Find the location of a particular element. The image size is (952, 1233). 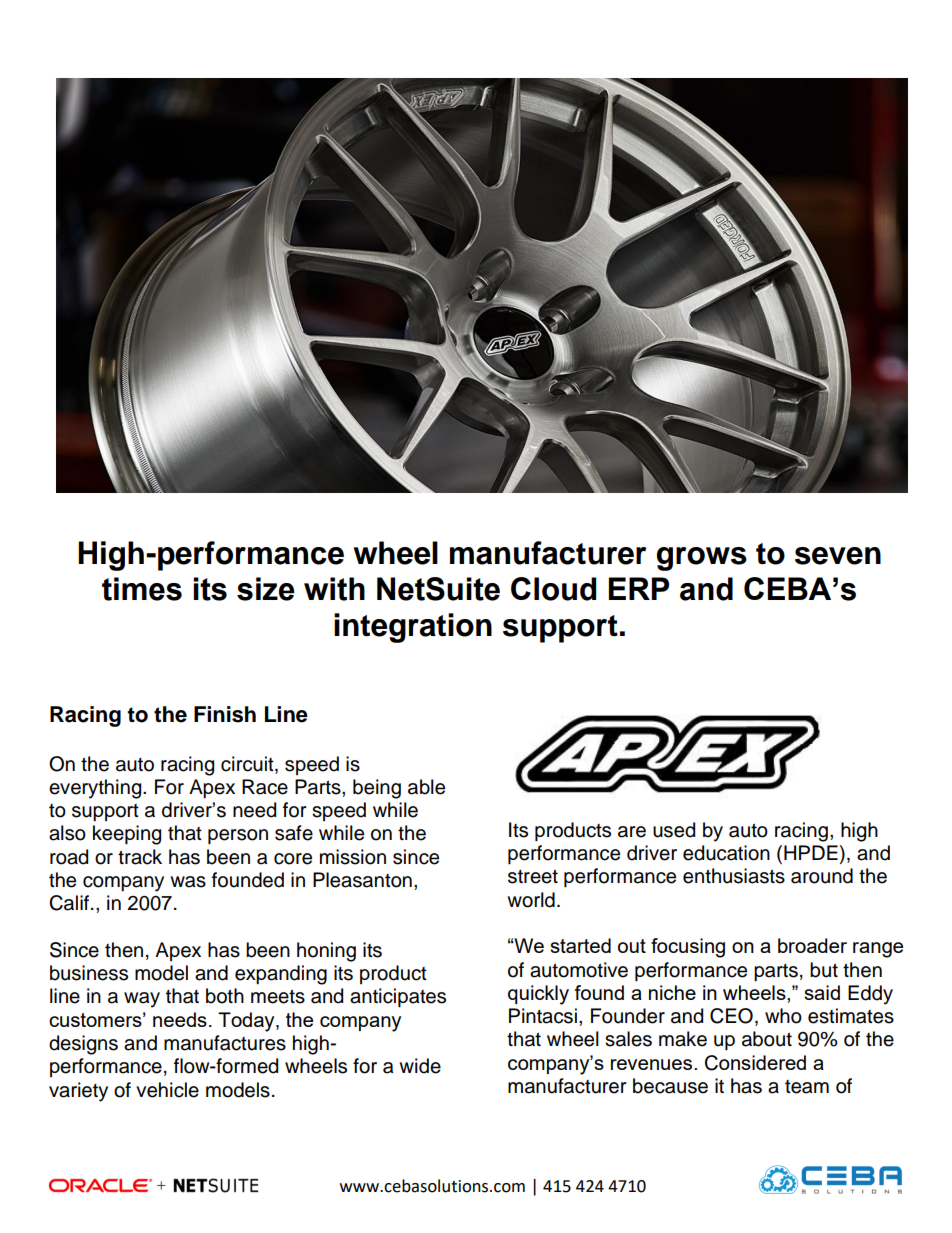

team is located at coordinates (807, 1087).
